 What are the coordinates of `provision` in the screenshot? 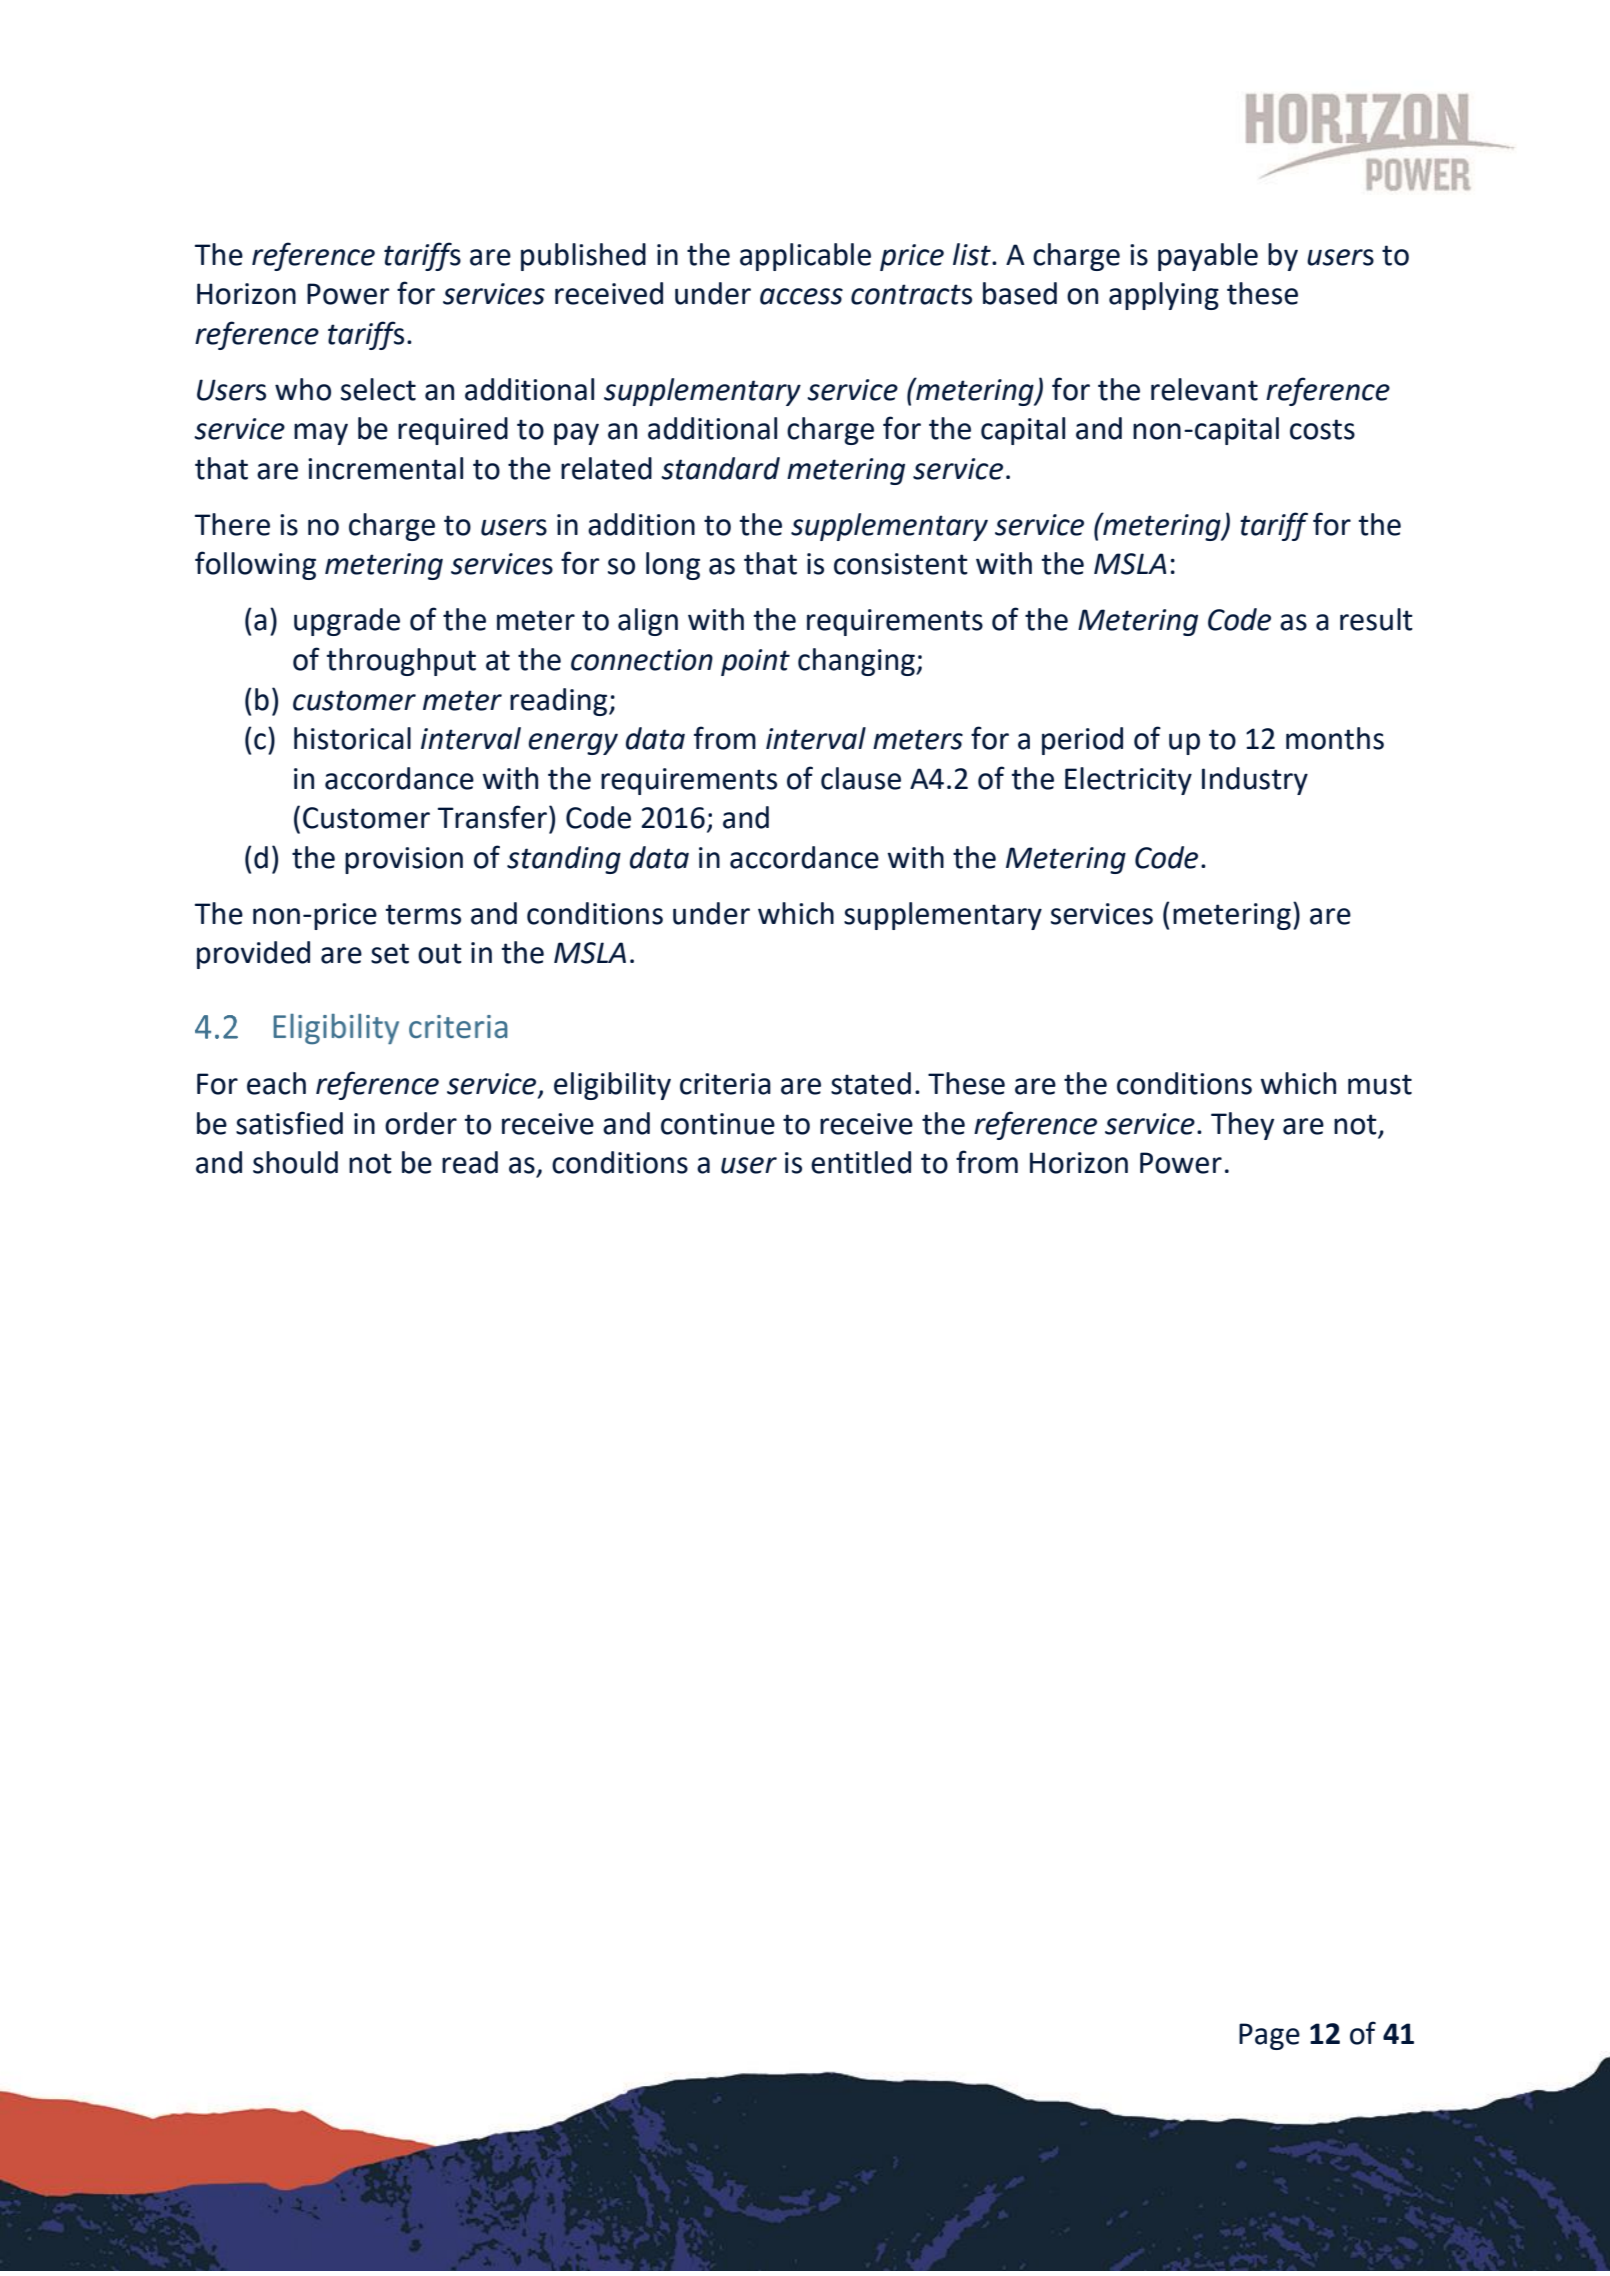 It's located at (404, 860).
